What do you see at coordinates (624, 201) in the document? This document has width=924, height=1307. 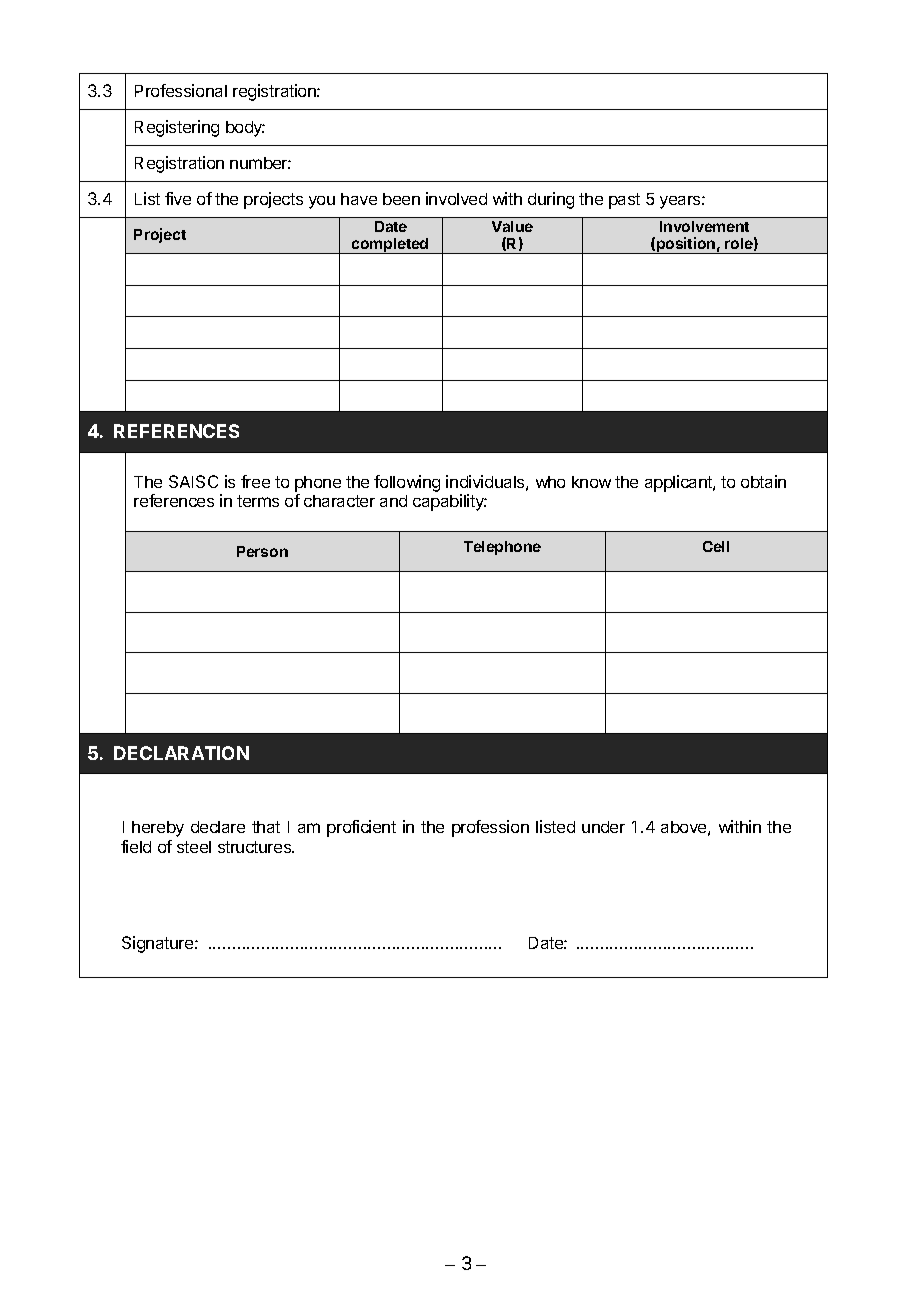 I see `past` at bounding box center [624, 201].
